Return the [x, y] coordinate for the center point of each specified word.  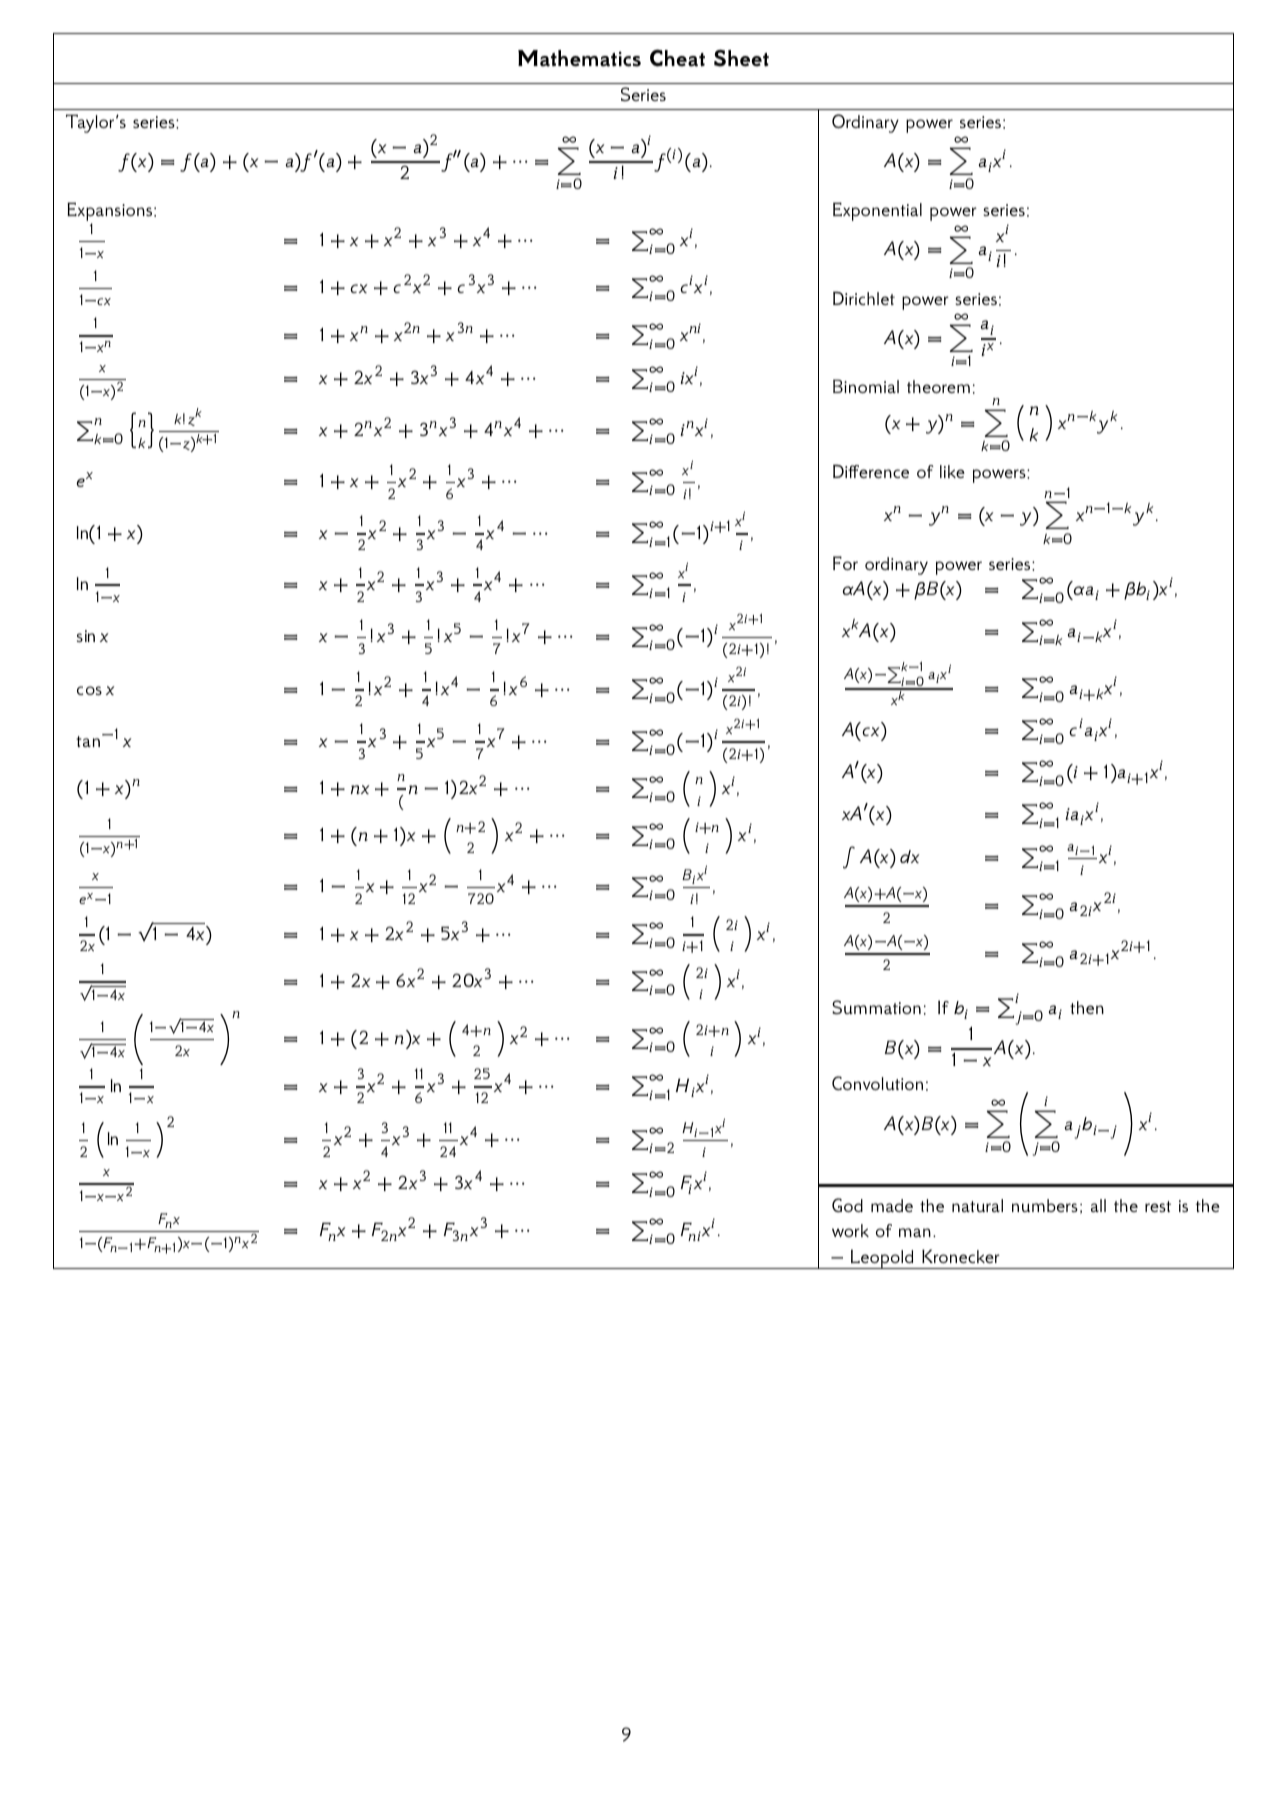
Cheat [677, 58]
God [847, 1205]
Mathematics [579, 58]
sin [86, 636]
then [1087, 1007]
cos [89, 690]
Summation [876, 1007]
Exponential [877, 211]
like [952, 471]
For [845, 563]
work [850, 1230]
